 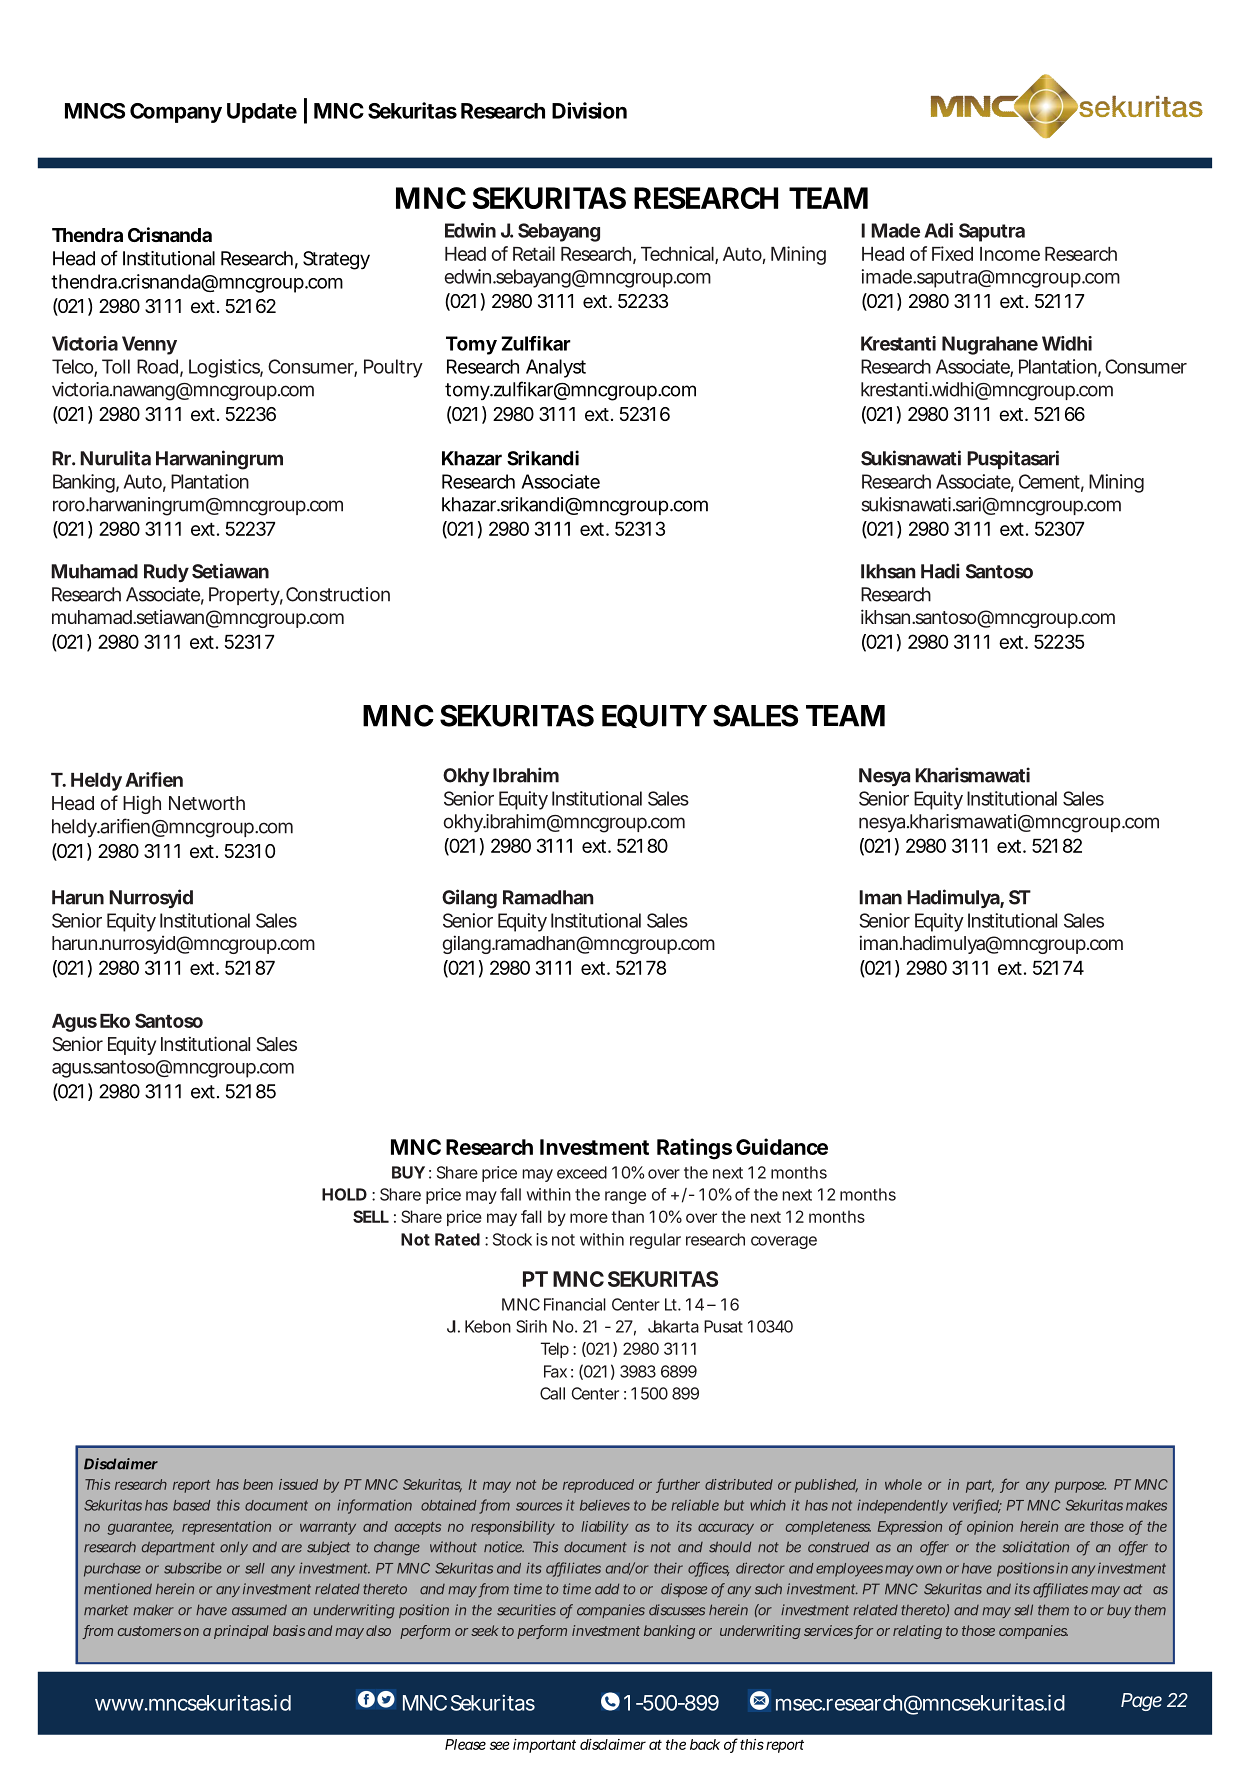 I want to click on Eko, so click(x=115, y=1021).
